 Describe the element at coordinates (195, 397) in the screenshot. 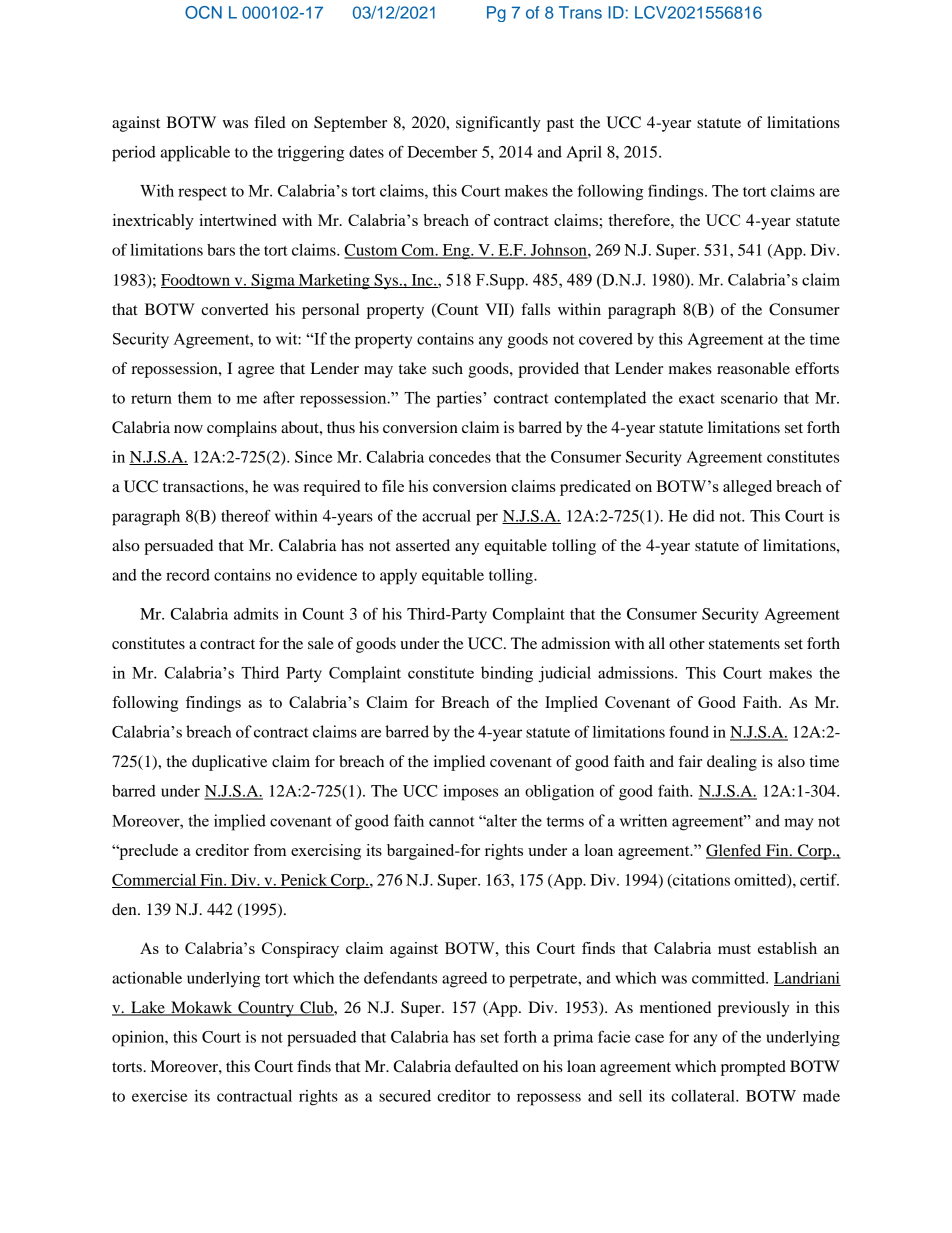

I see `them` at that location.
